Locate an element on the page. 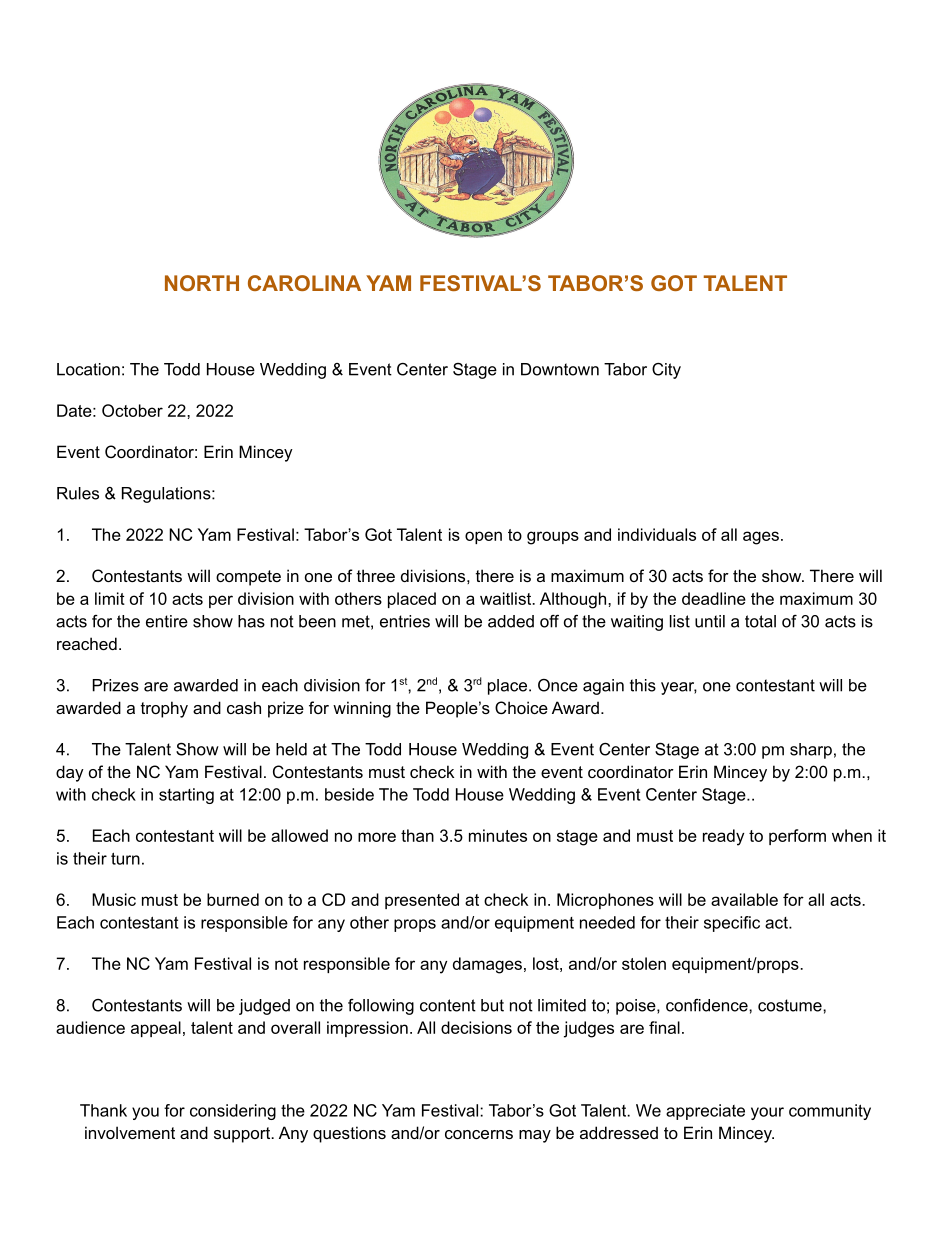 This page has height=1233, width=952. minutes is located at coordinates (498, 835).
